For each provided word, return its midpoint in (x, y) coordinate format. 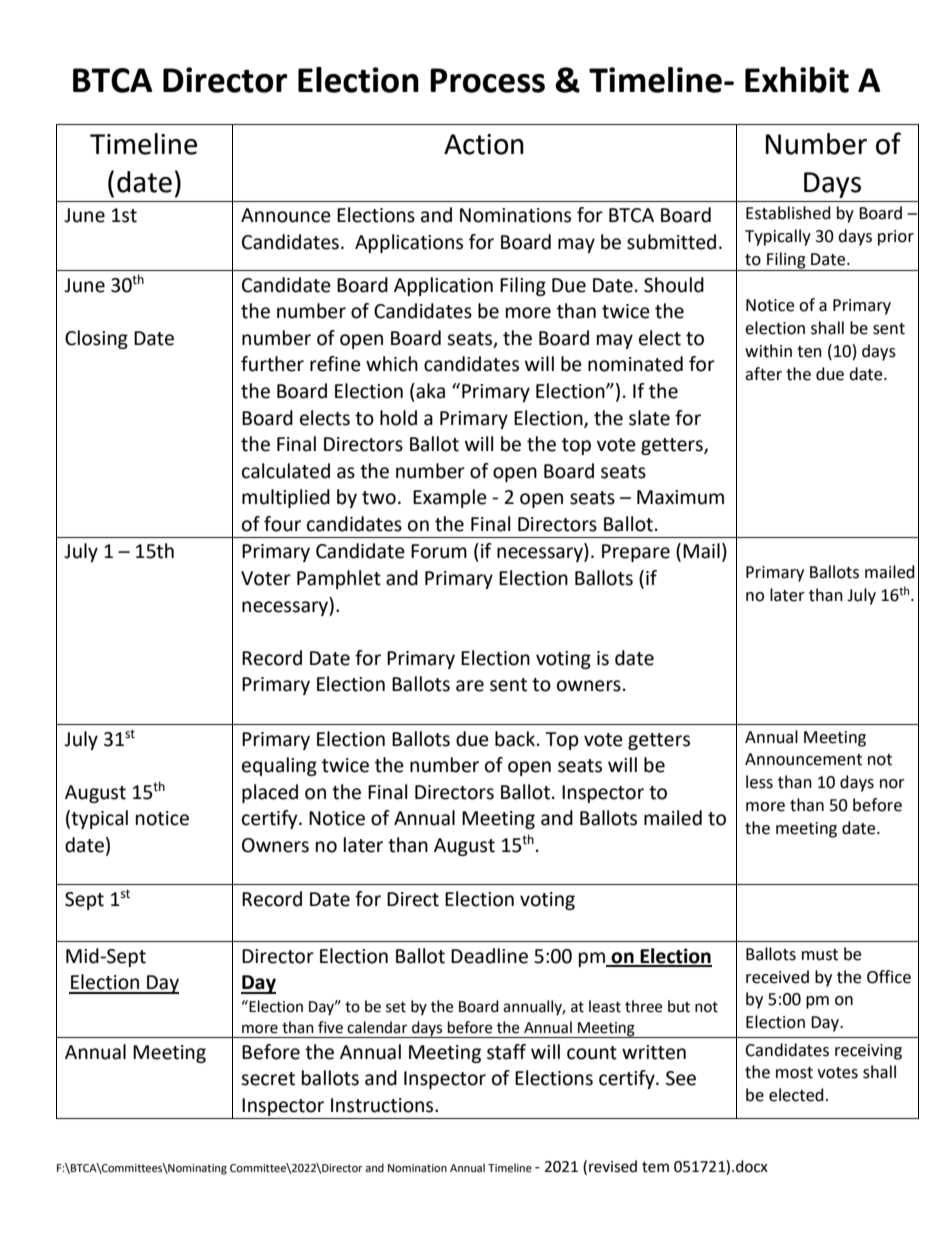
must (820, 955)
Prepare (636, 553)
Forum (439, 551)
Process (487, 80)
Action (484, 144)
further (272, 364)
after (763, 374)
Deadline (489, 956)
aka (429, 391)
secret (268, 1079)
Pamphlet (339, 579)
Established (788, 213)
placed (270, 793)
